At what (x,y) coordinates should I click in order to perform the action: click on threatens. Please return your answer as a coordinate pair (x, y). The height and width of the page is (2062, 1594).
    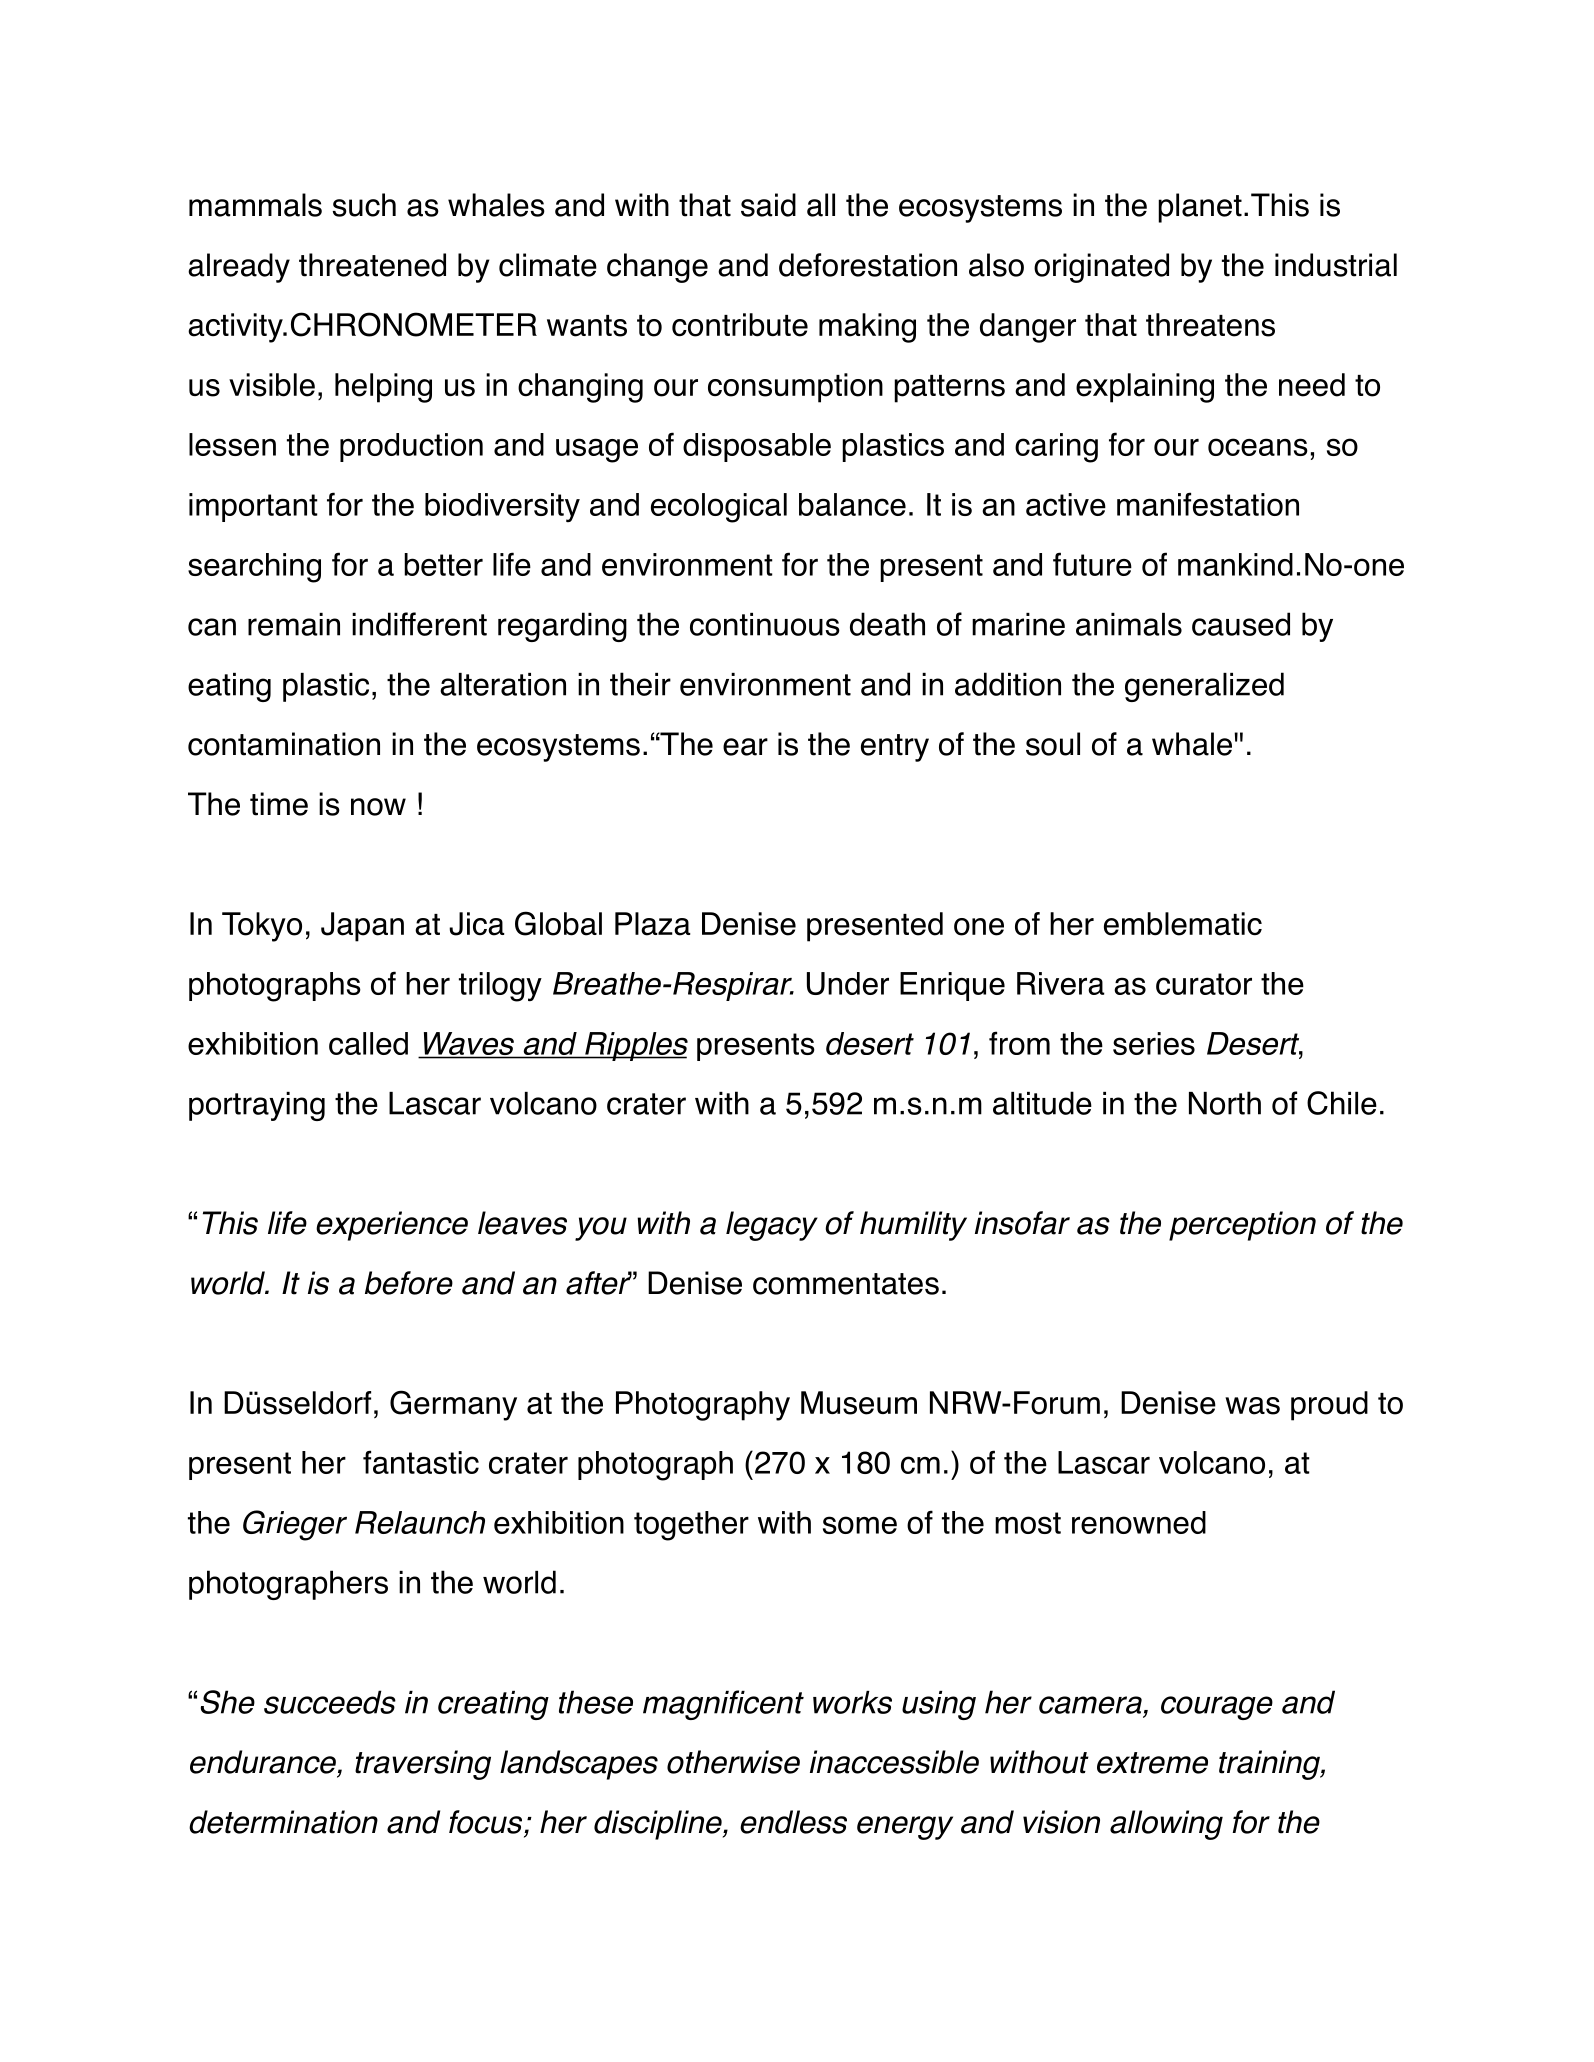
    Looking at the image, I should click on (1210, 325).
